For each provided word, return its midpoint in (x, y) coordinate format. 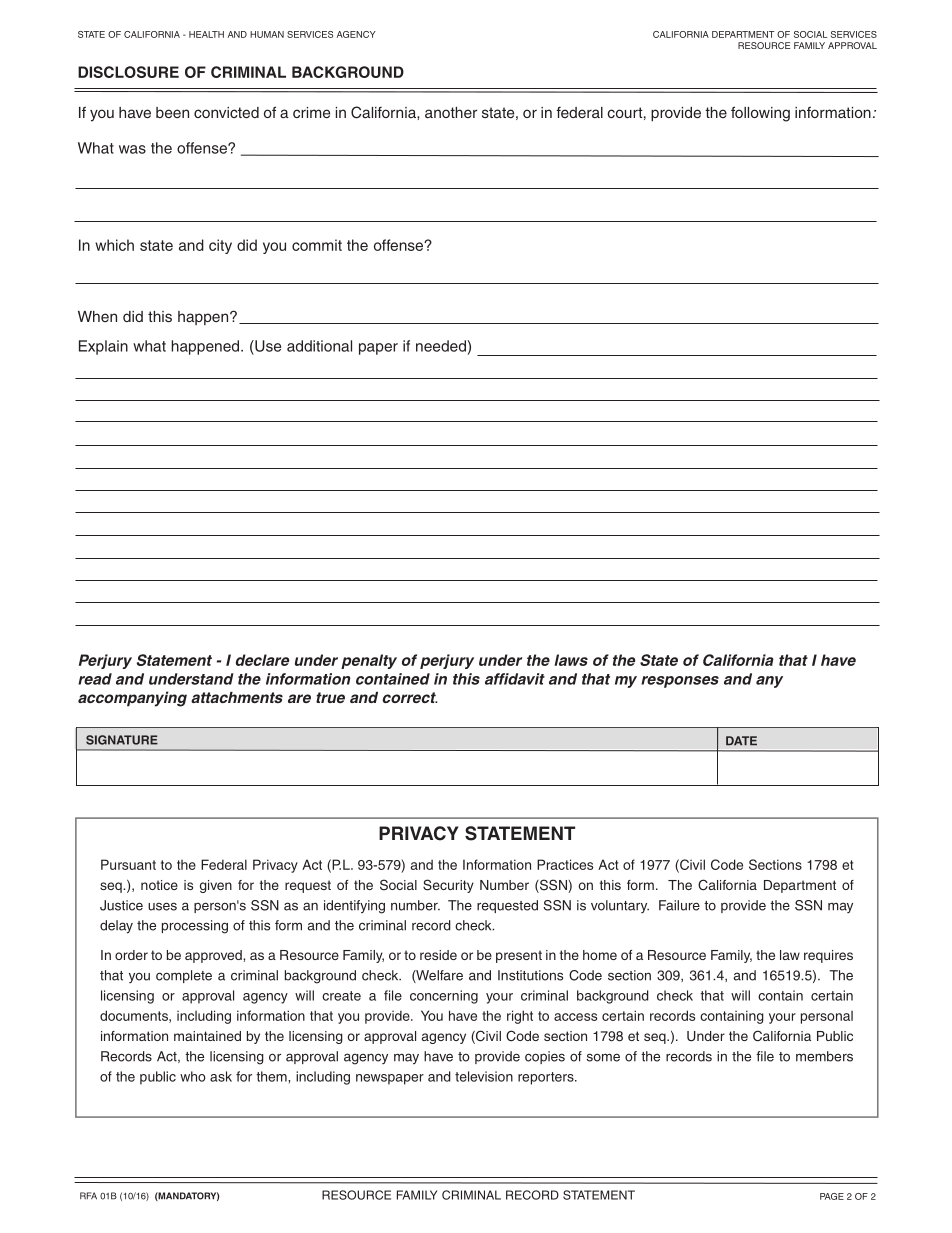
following (760, 114)
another (451, 112)
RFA (88, 1196)
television (484, 1076)
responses (680, 682)
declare (262, 660)
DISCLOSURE (128, 72)
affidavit (515, 679)
